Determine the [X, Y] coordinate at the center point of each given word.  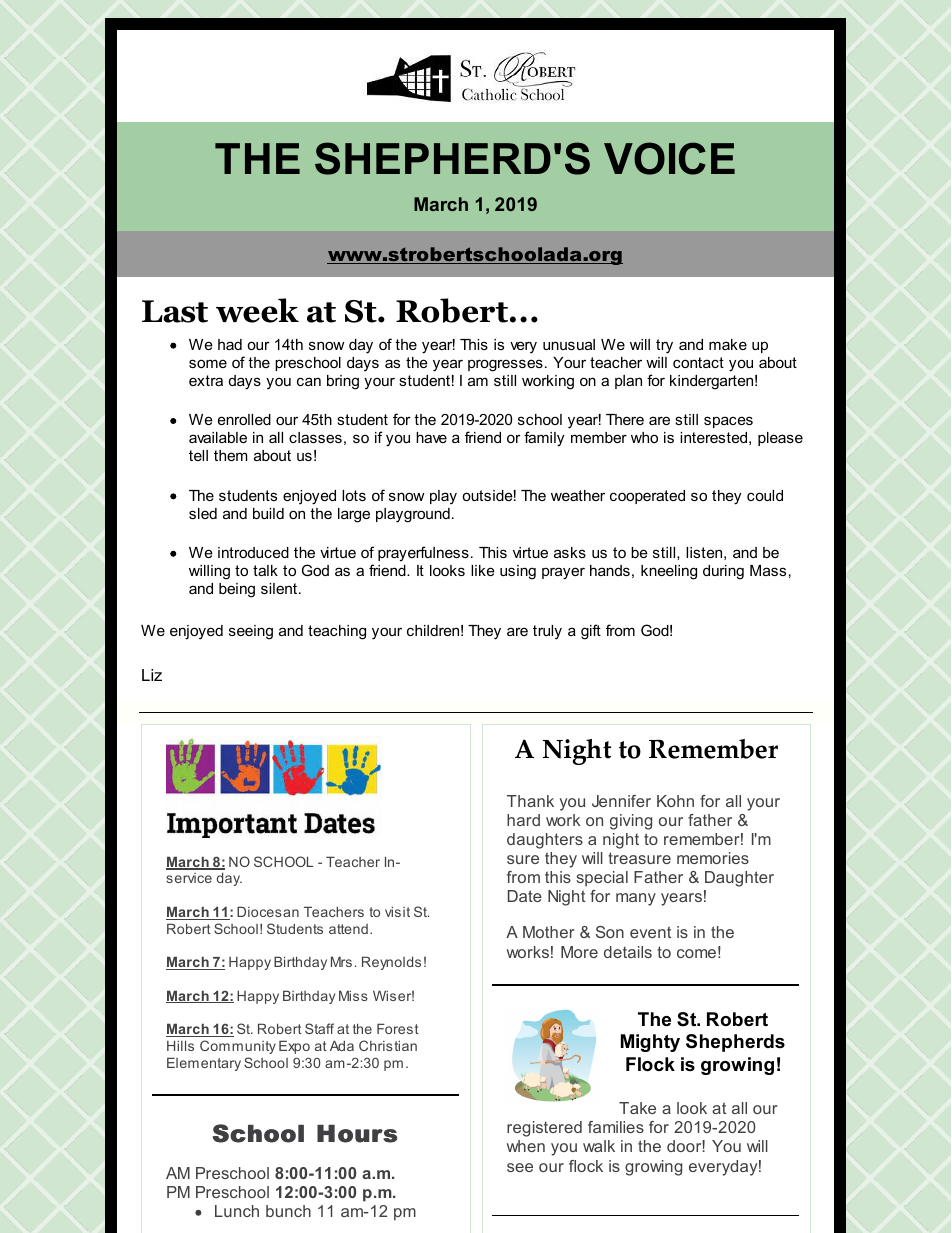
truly [547, 632]
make [728, 344]
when [526, 1146]
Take [637, 1108]
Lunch [237, 1211]
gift [591, 632]
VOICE [669, 158]
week [257, 310]
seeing [251, 632]
